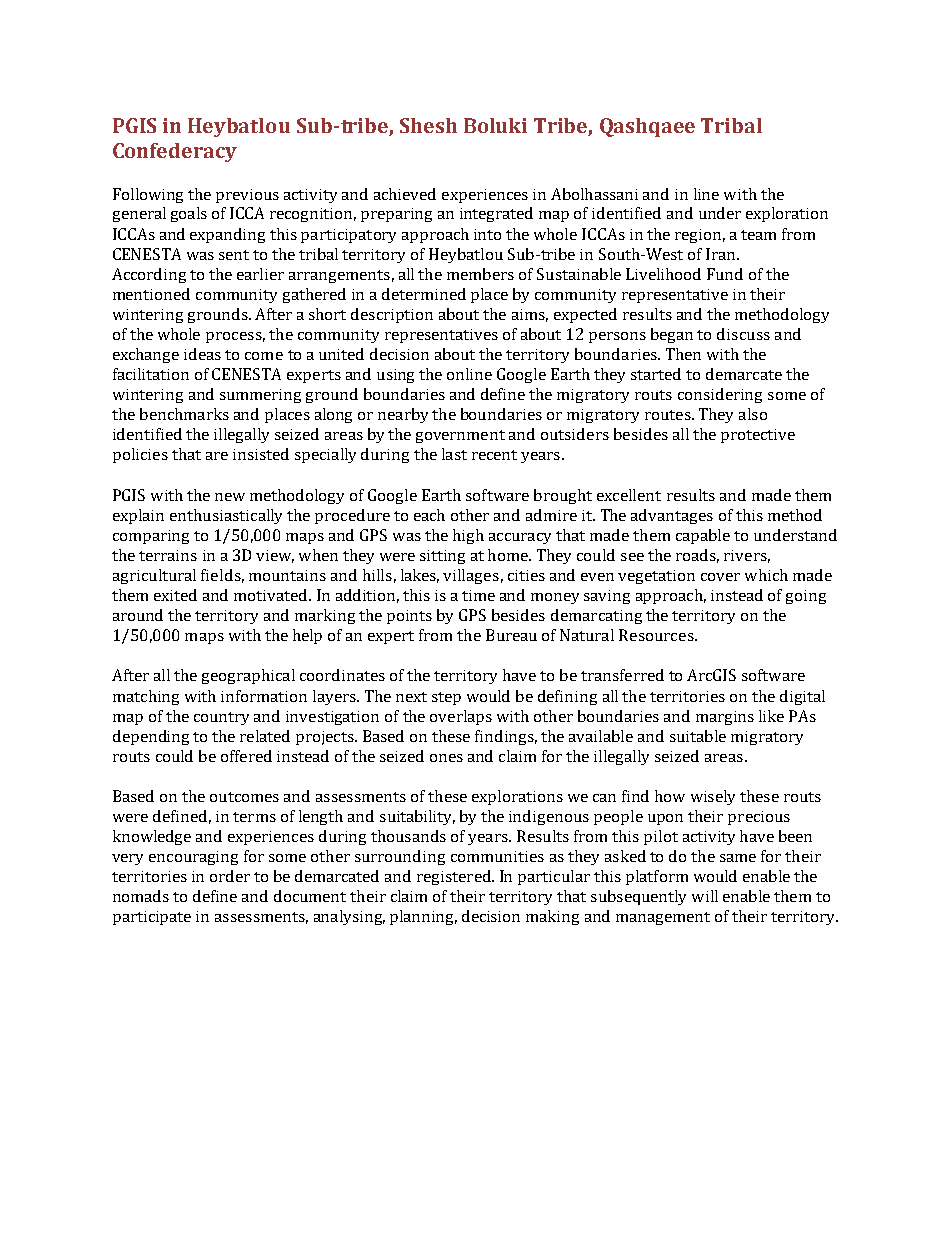 Image resolution: width=952 pixels, height=1233 pixels. I want to click on geographical, so click(248, 676).
